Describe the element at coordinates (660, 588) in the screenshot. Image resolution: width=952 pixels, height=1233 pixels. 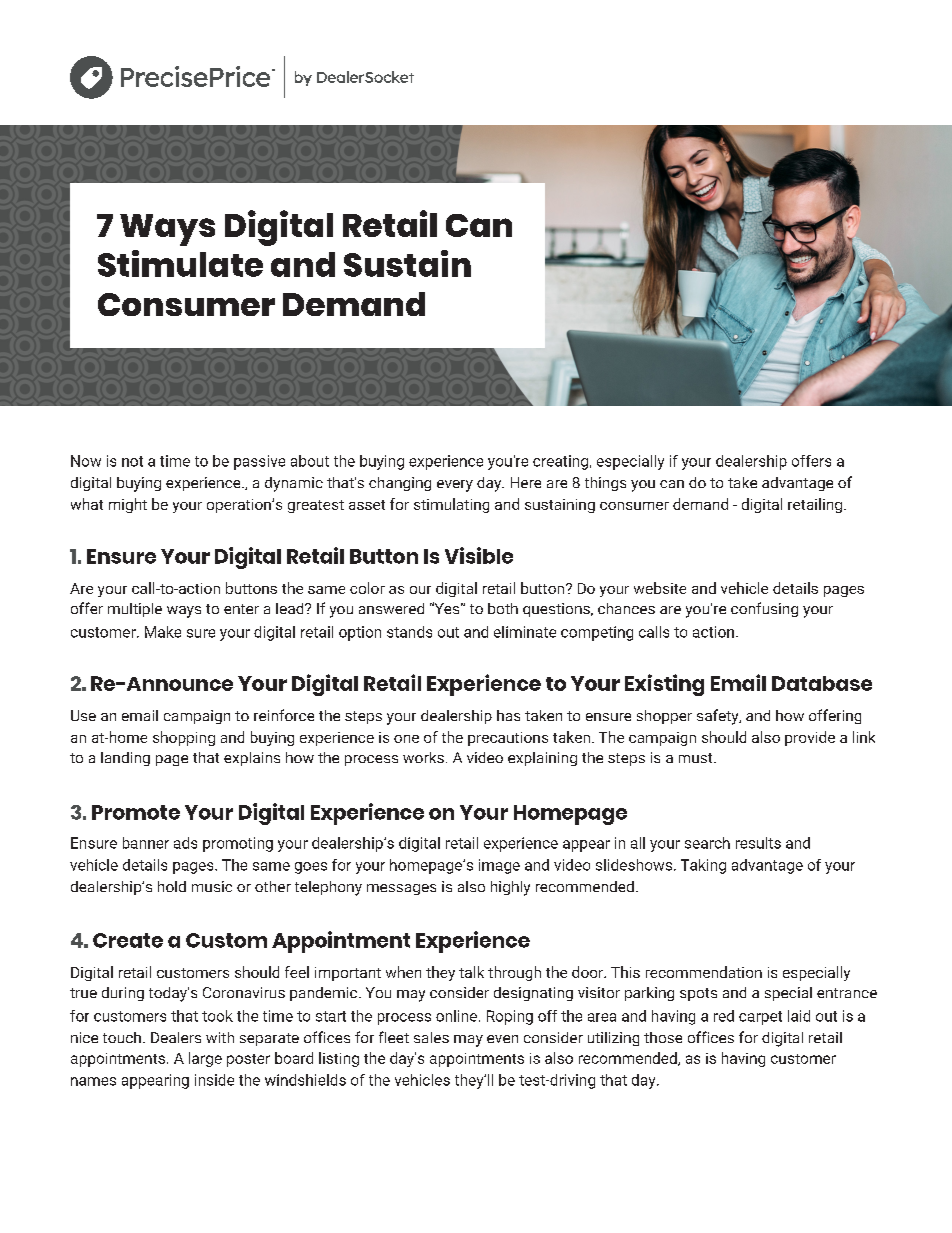
I see `website` at that location.
